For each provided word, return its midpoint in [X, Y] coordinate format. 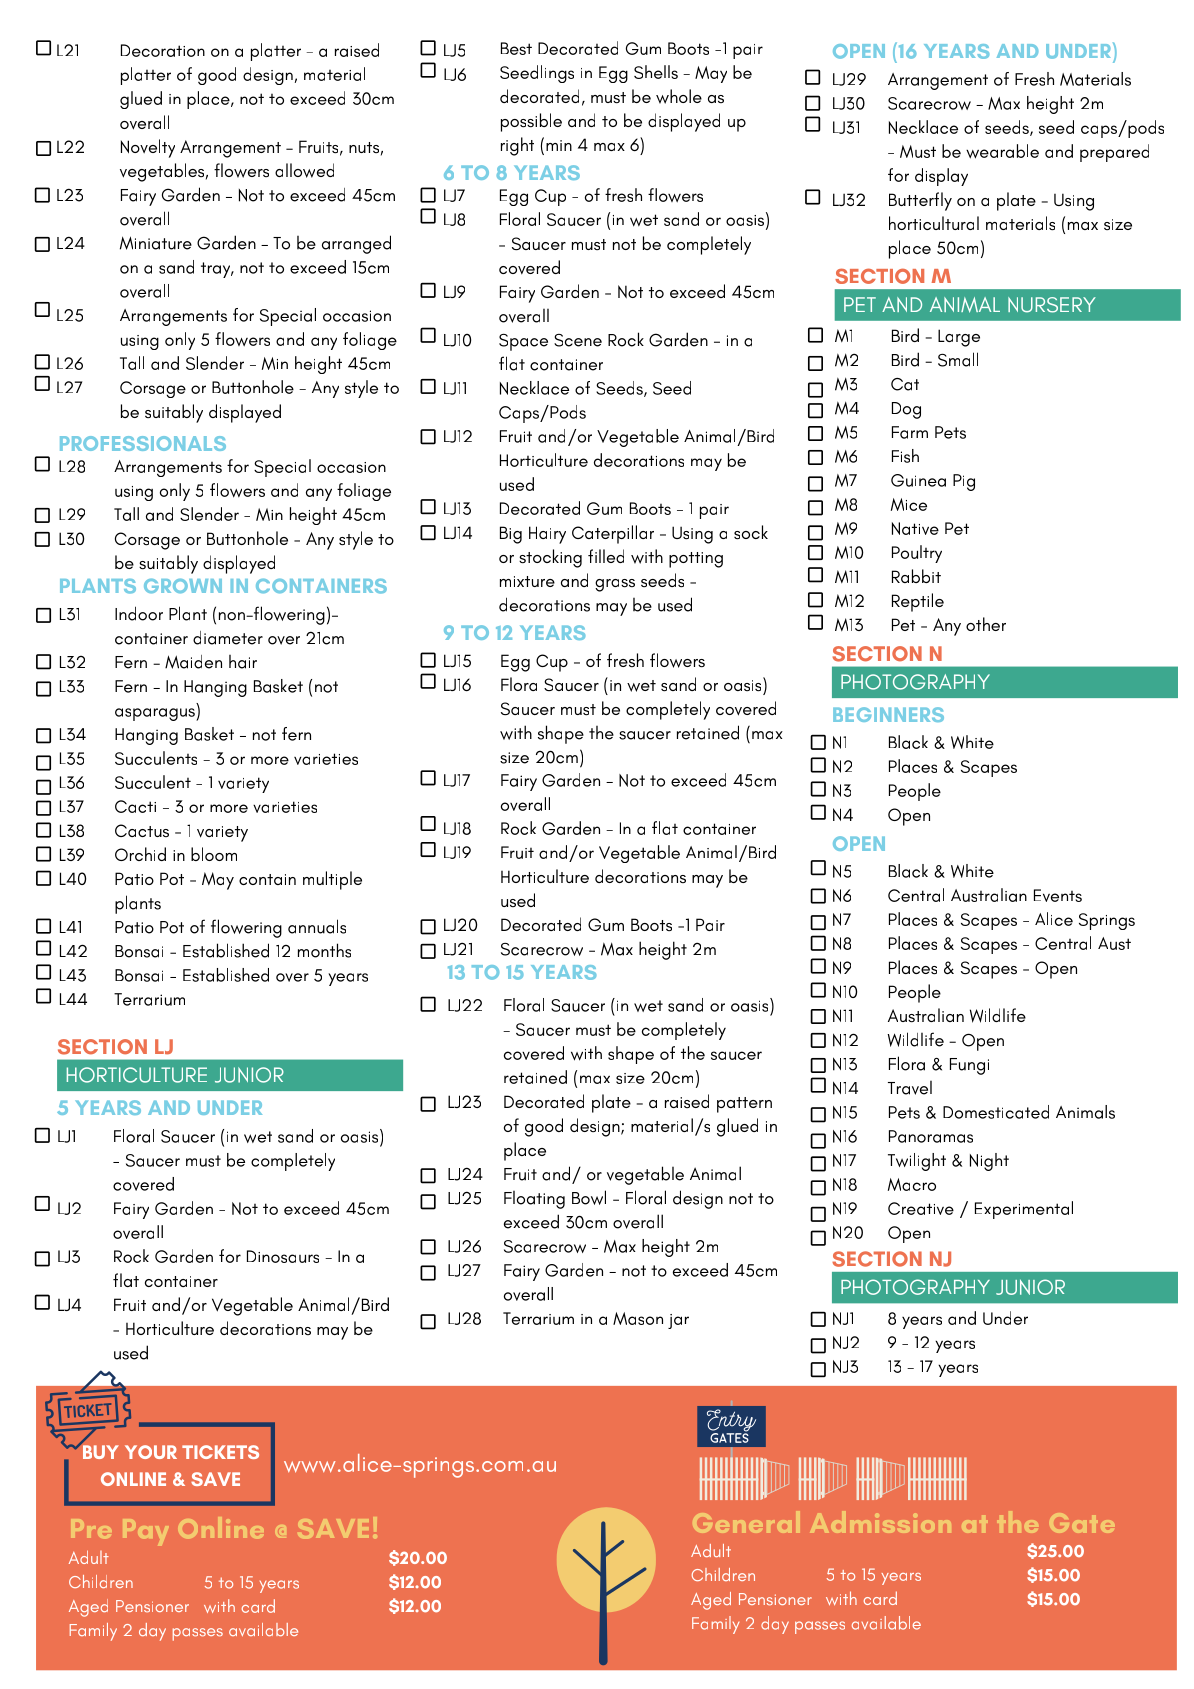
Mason [638, 1318]
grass [615, 585]
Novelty [148, 148]
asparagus [156, 714]
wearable [1002, 151]
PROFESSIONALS [143, 443]
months [324, 950]
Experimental [1024, 1210]
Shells [656, 72]
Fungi [969, 1066]
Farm [910, 432]
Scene [578, 340]
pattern [744, 1105]
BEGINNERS [888, 714]
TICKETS [220, 1452]
